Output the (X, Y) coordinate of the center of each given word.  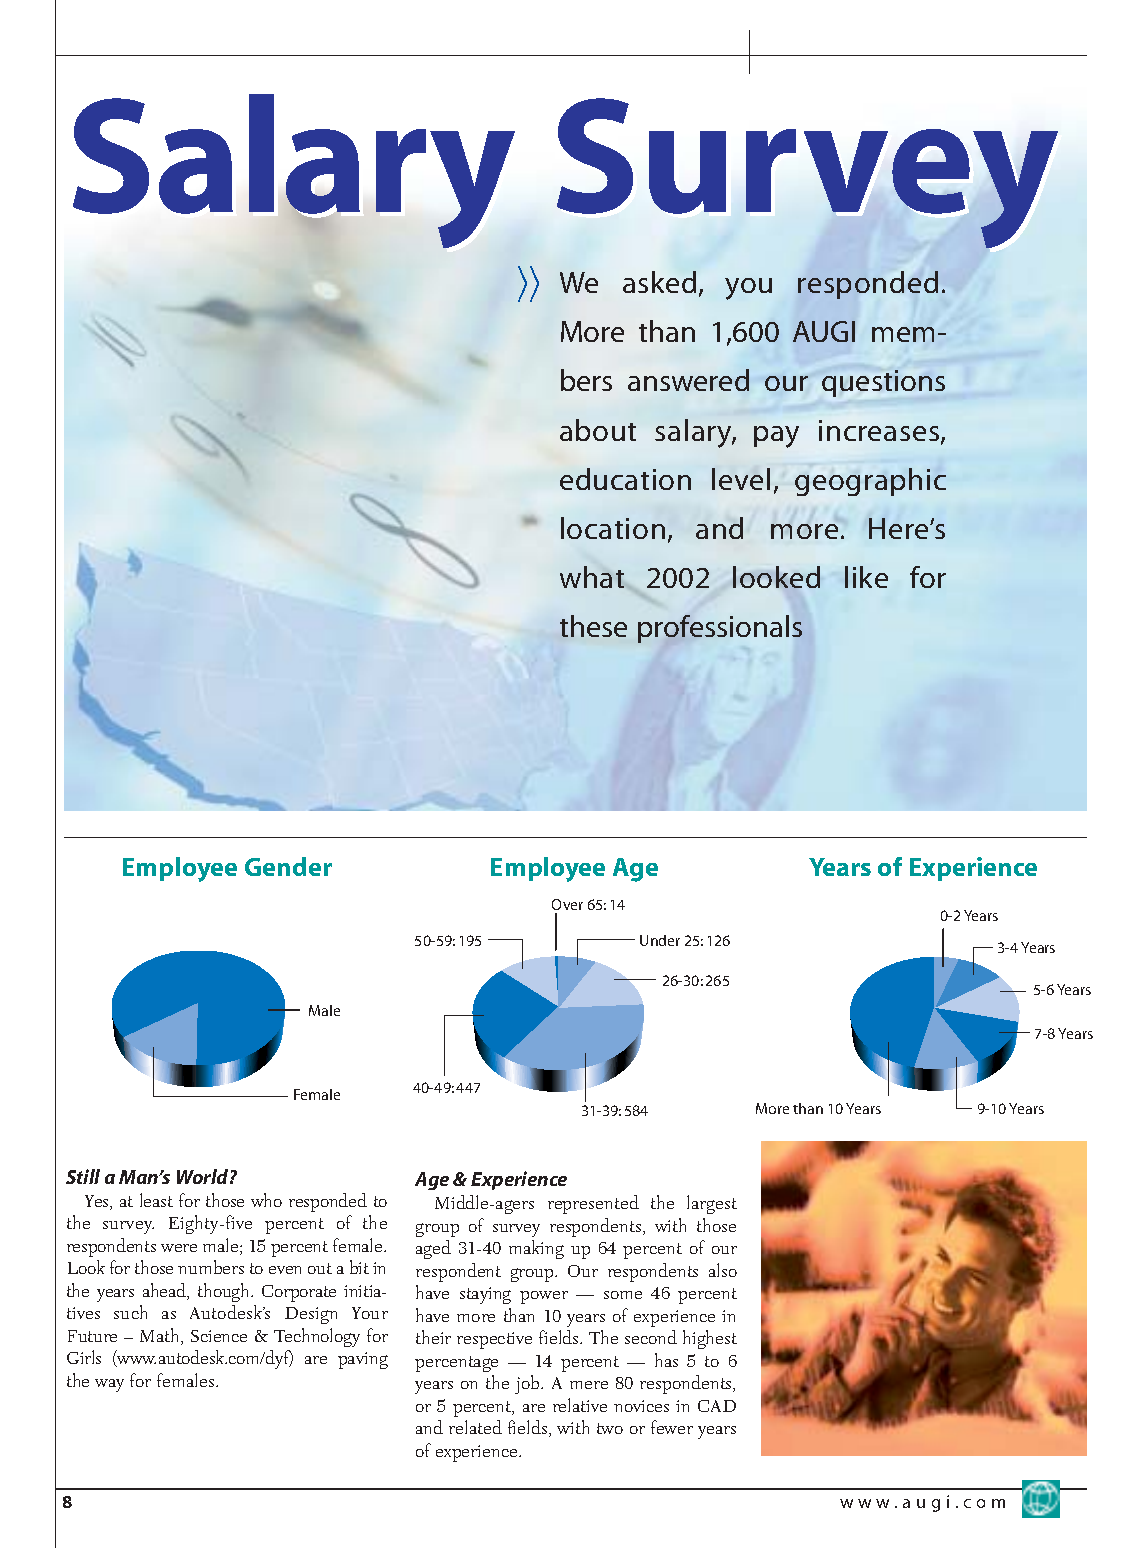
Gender (288, 866)
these (593, 626)
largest (712, 1204)
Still (83, 1176)
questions (883, 383)
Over (567, 904)
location (613, 528)
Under (660, 940)
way (109, 1385)
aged (433, 1249)
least (156, 1200)
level (741, 479)
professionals (720, 629)
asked (659, 282)
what (592, 577)
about (598, 430)
